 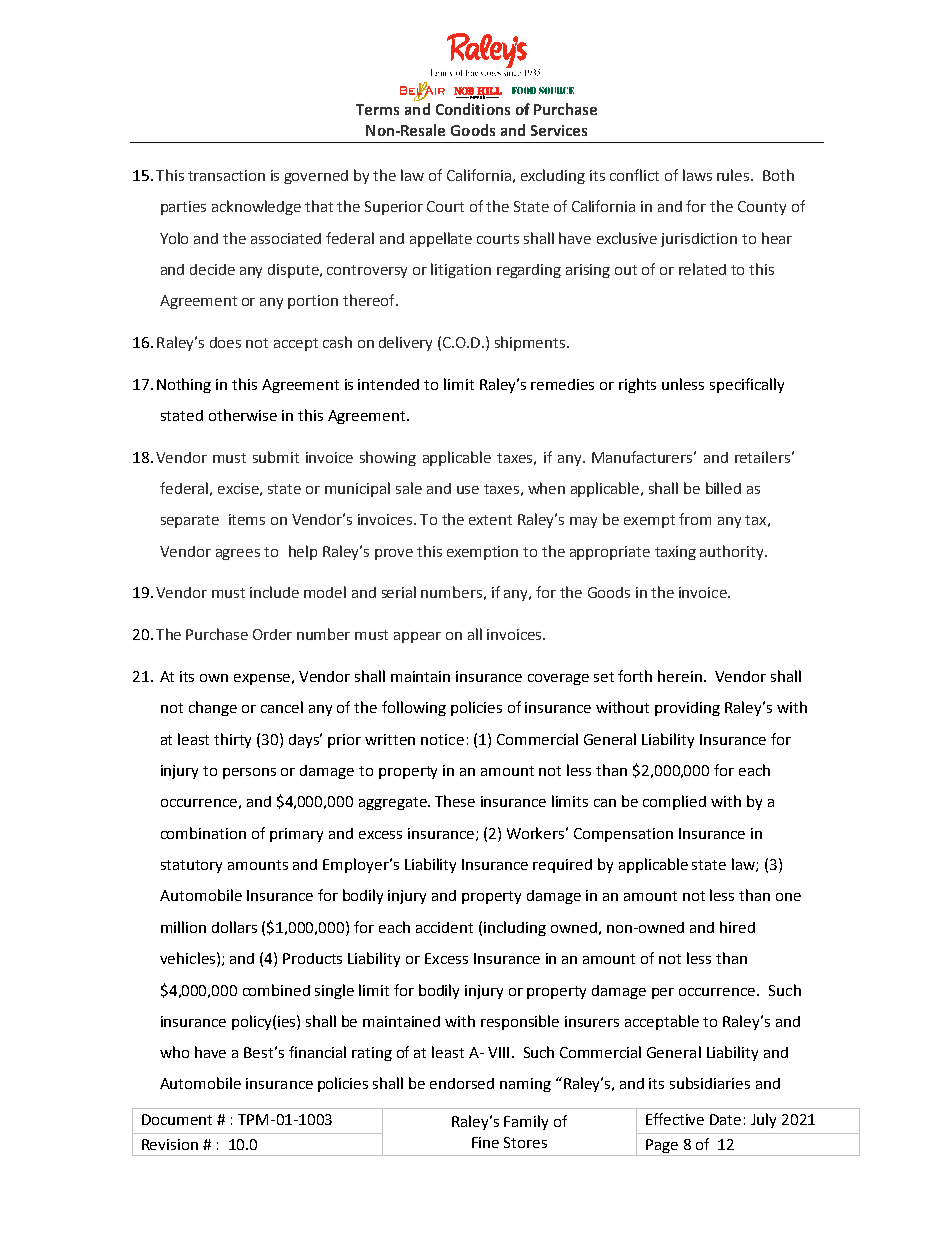 I want to click on Date, so click(x=725, y=1119).
